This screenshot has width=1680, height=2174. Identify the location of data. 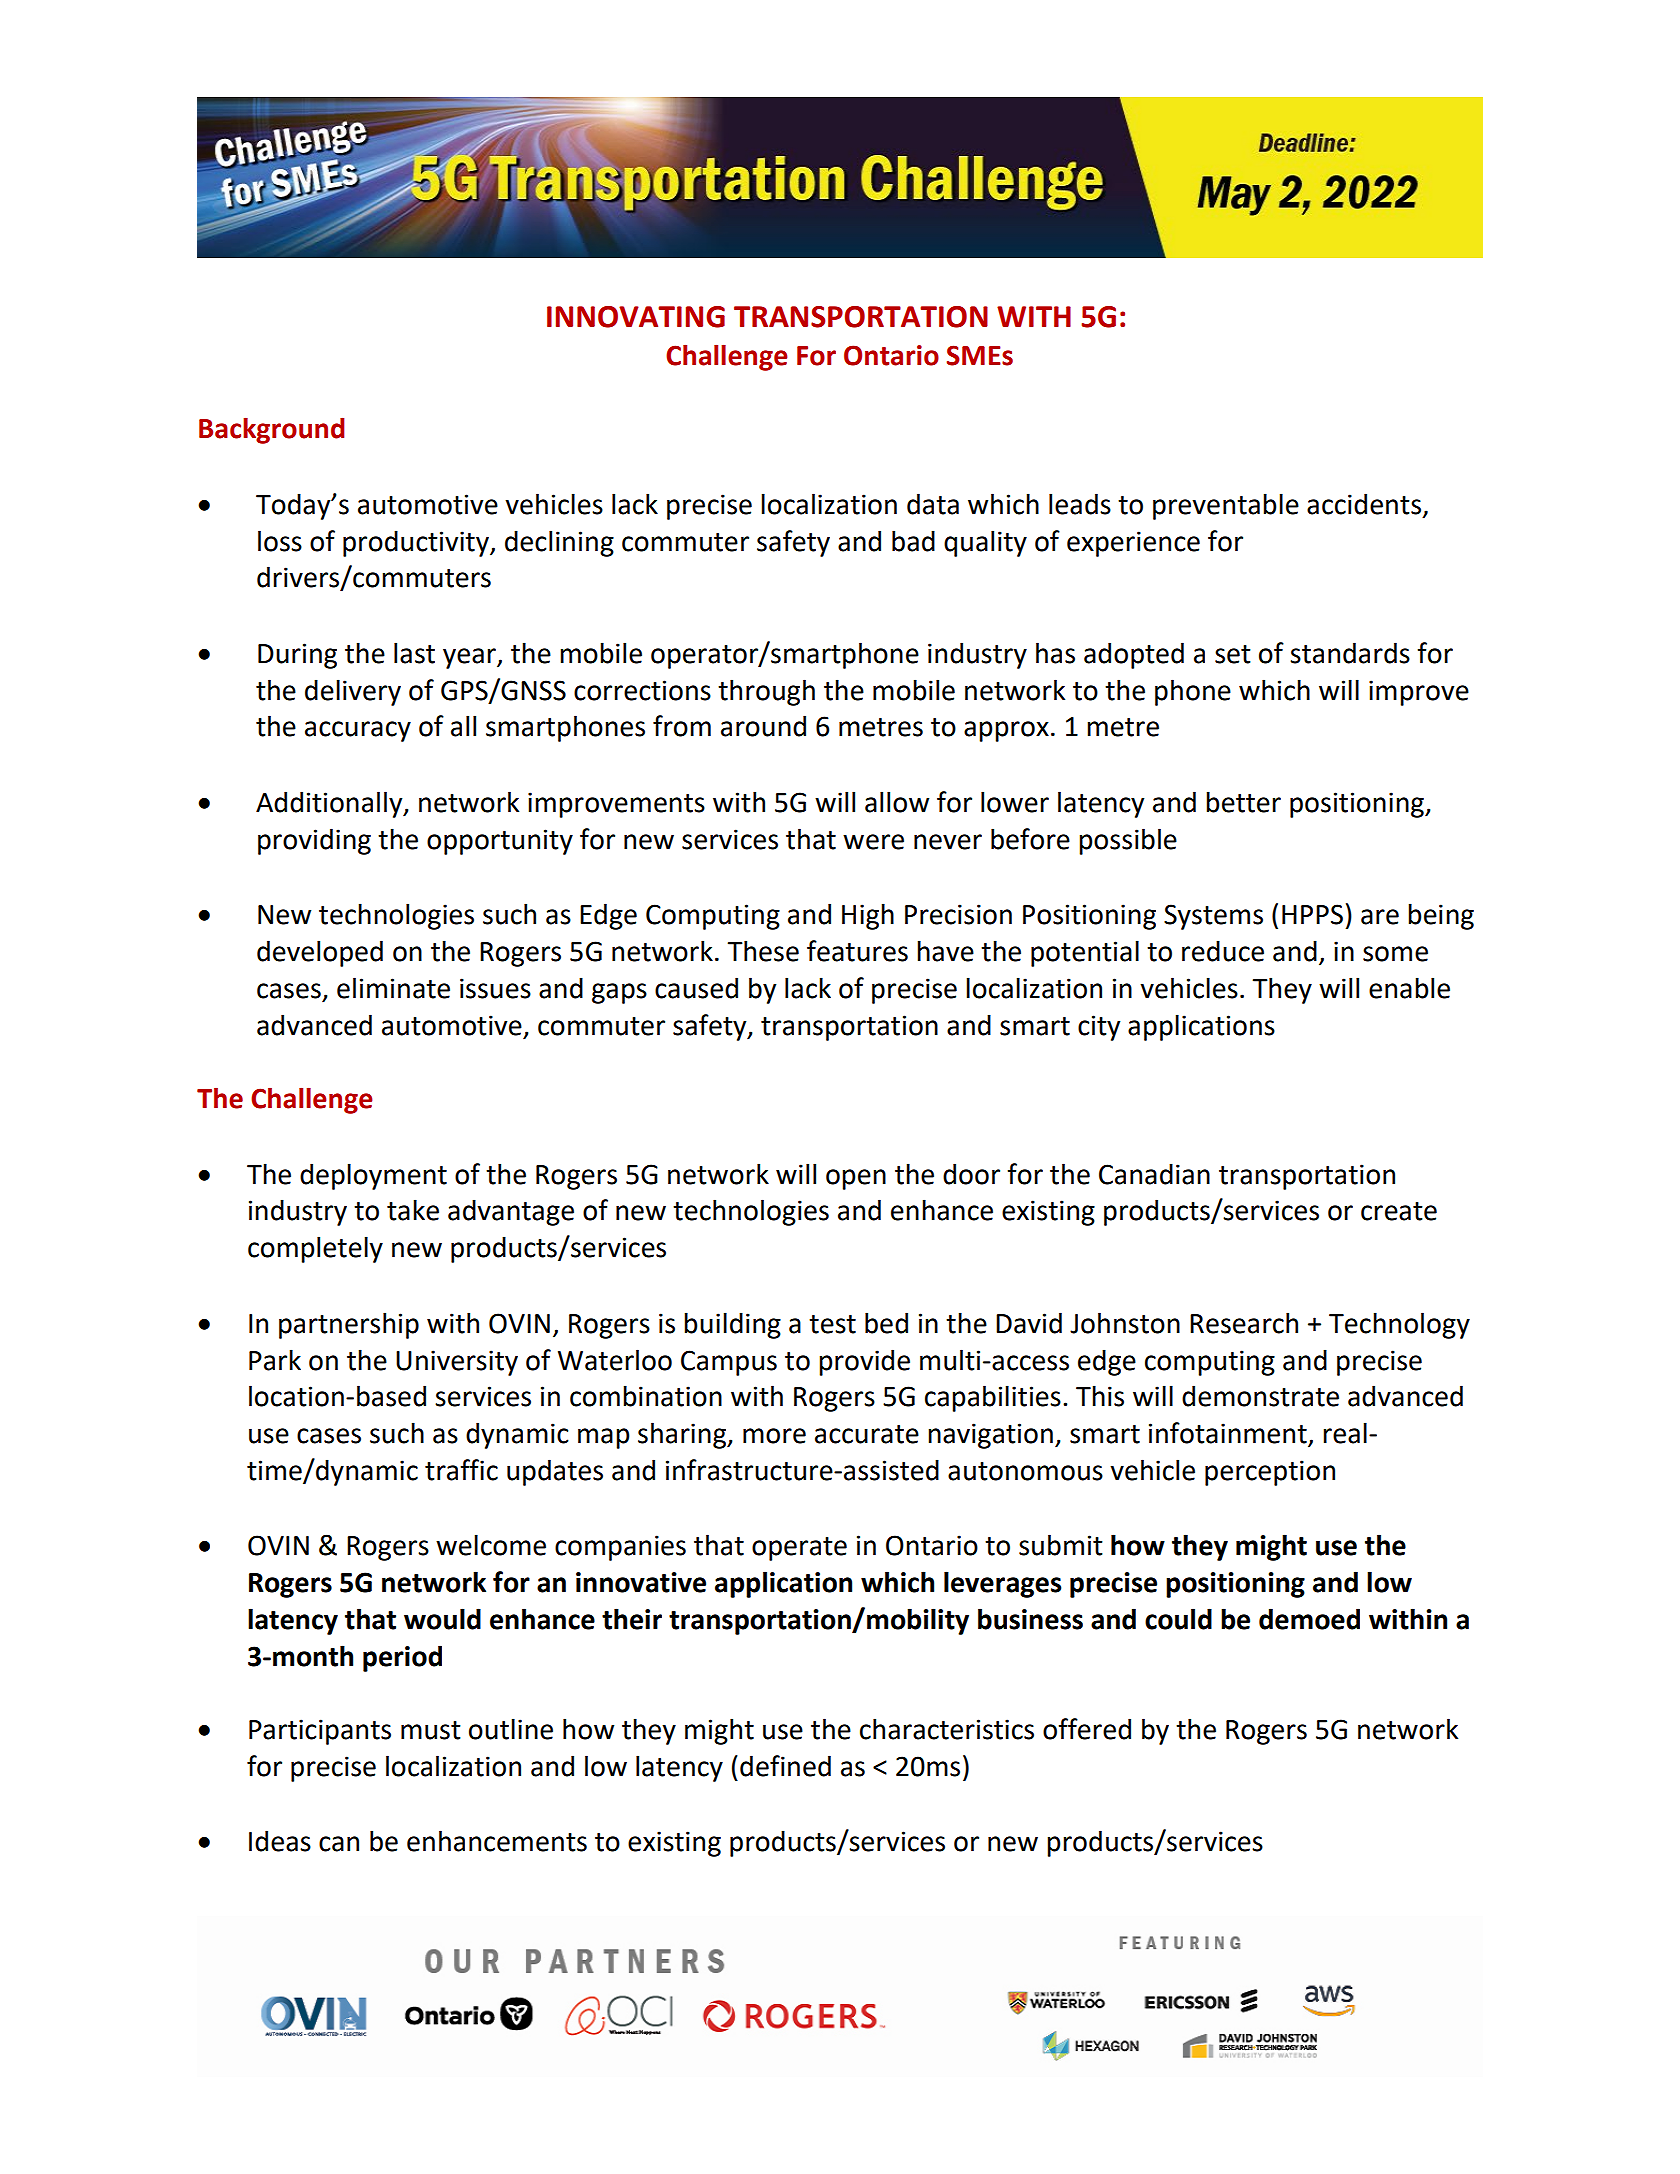
(933, 504).
